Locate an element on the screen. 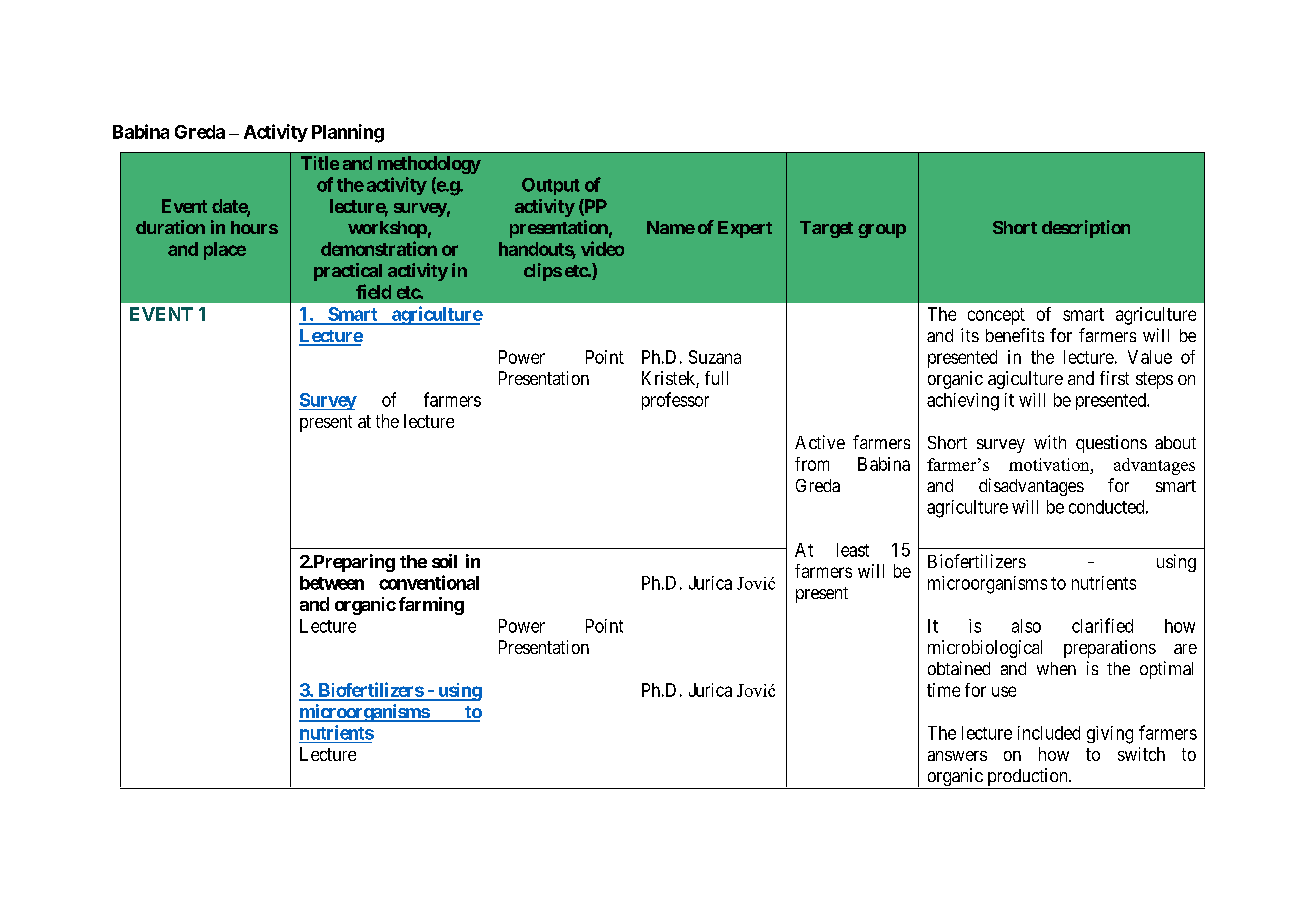 This screenshot has width=1308, height=924. Planning is located at coordinates (348, 133).
